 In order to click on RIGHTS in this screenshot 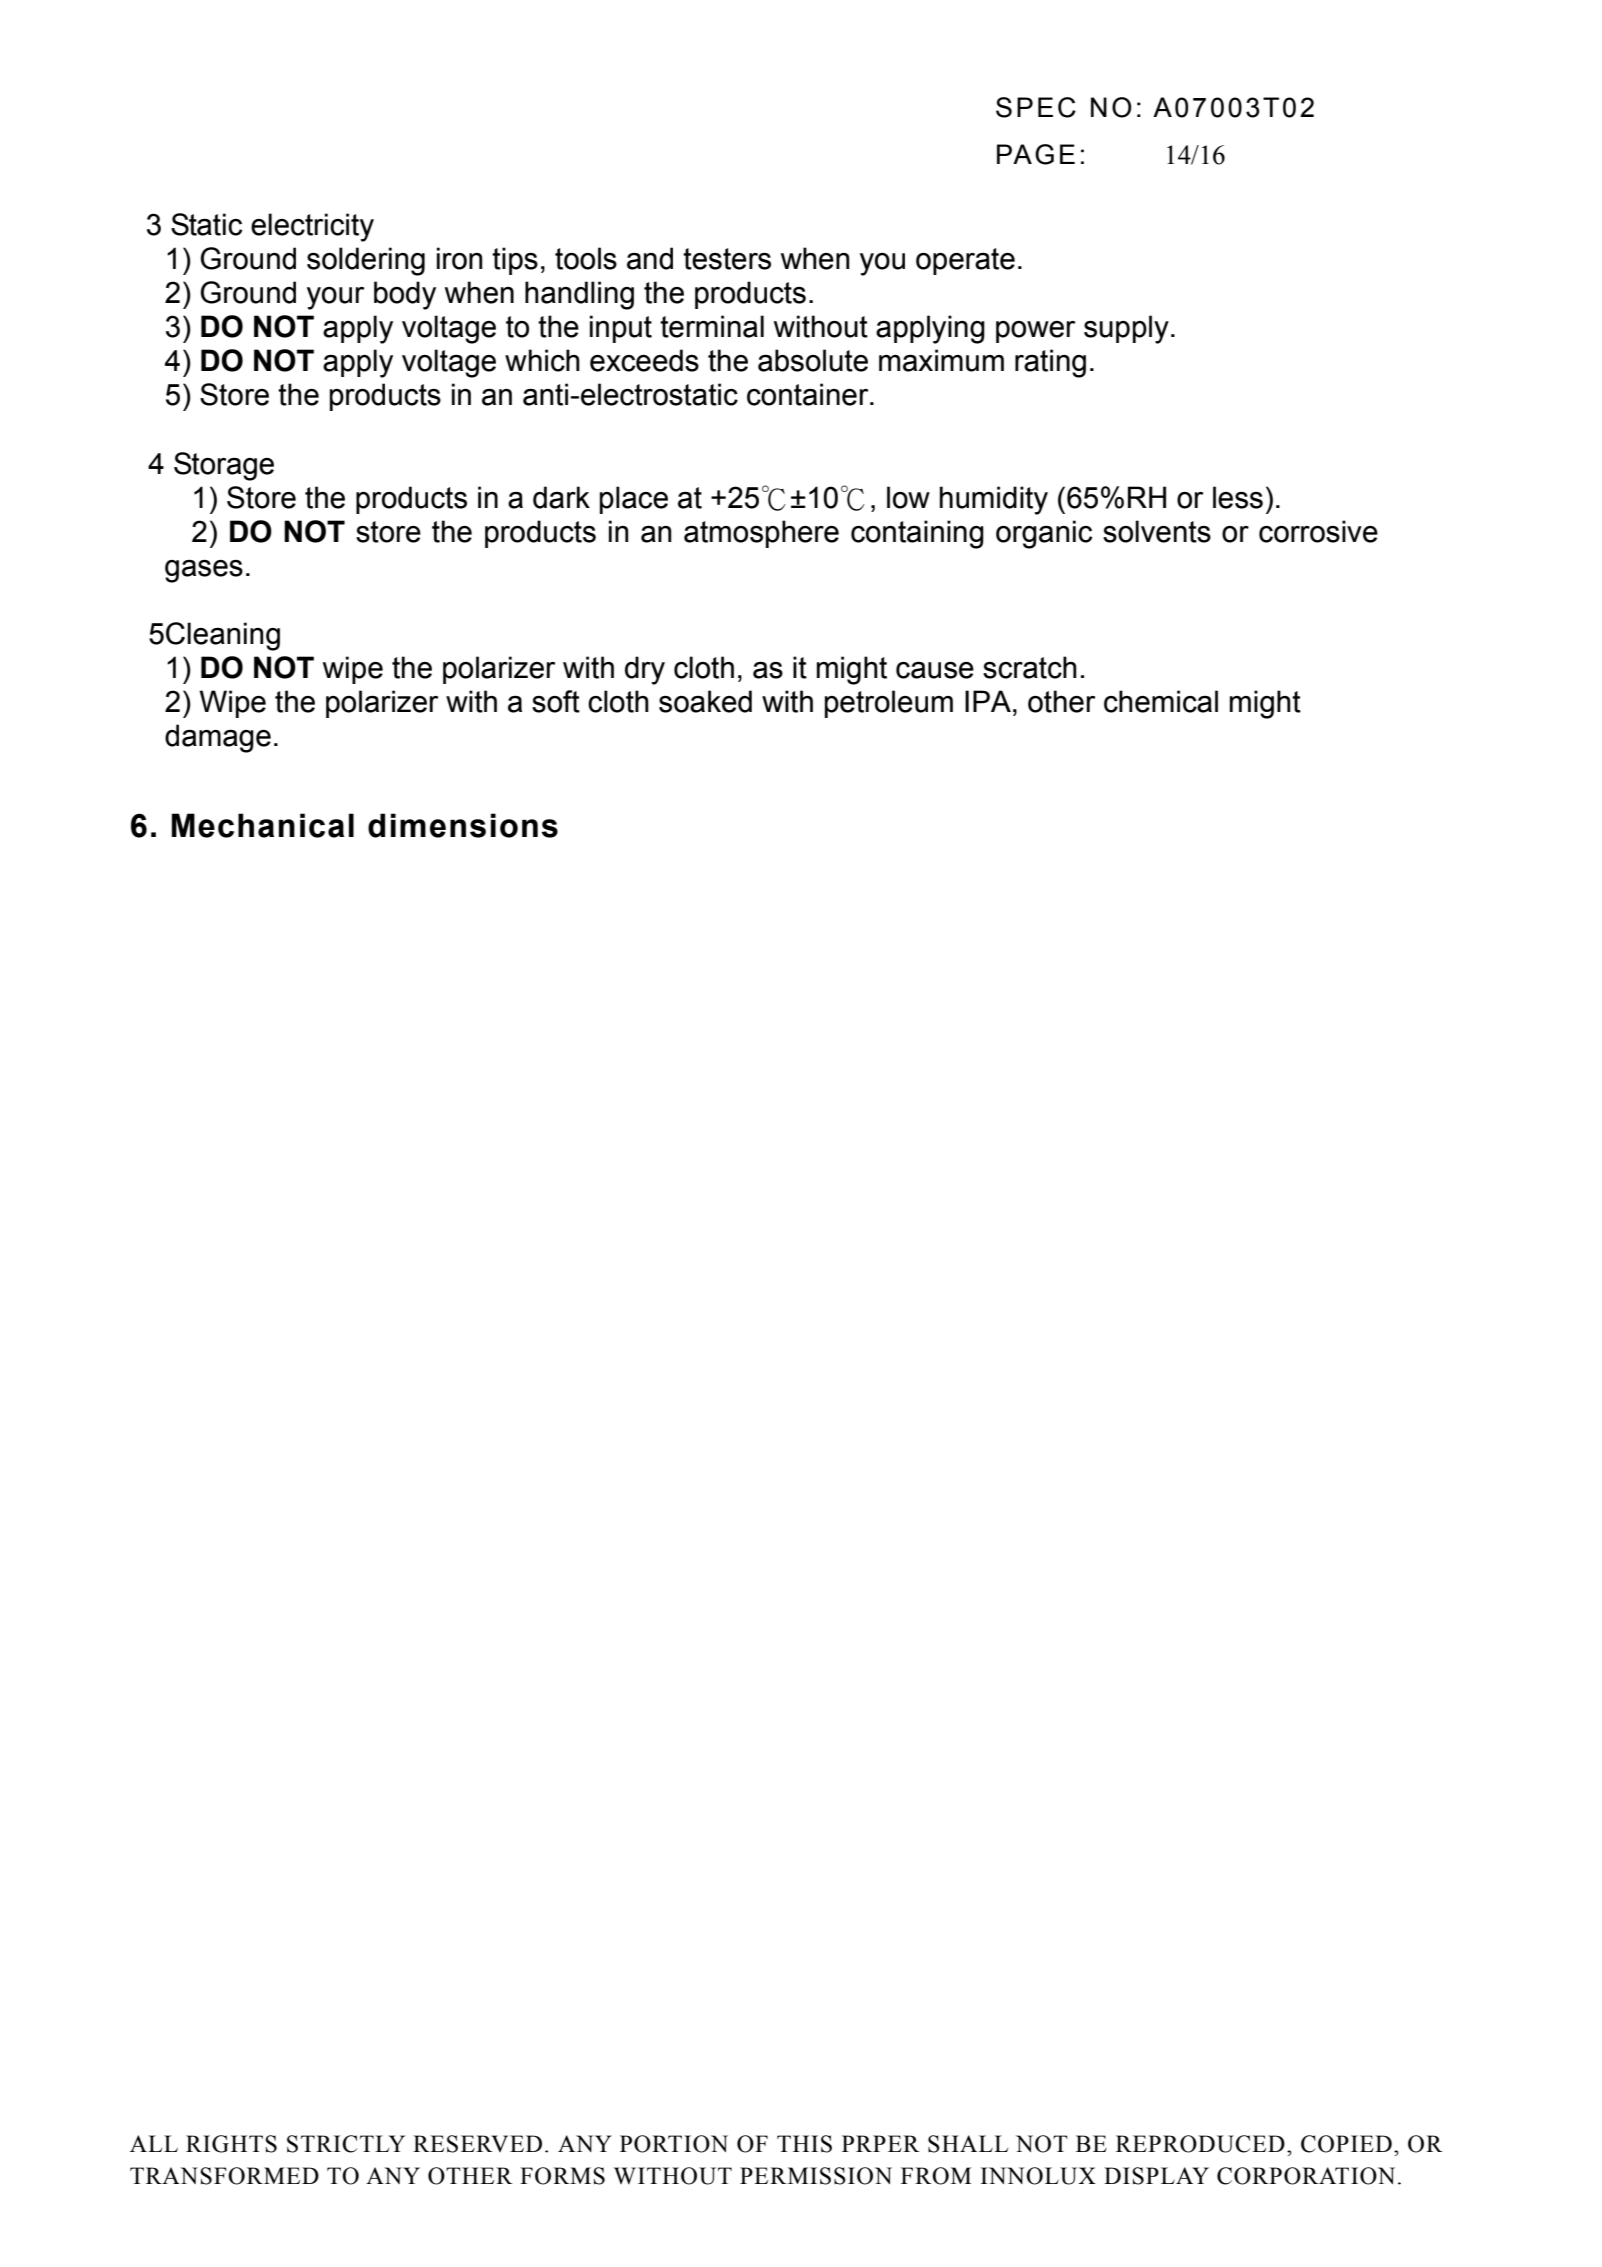, I will do `click(231, 2144)`.
